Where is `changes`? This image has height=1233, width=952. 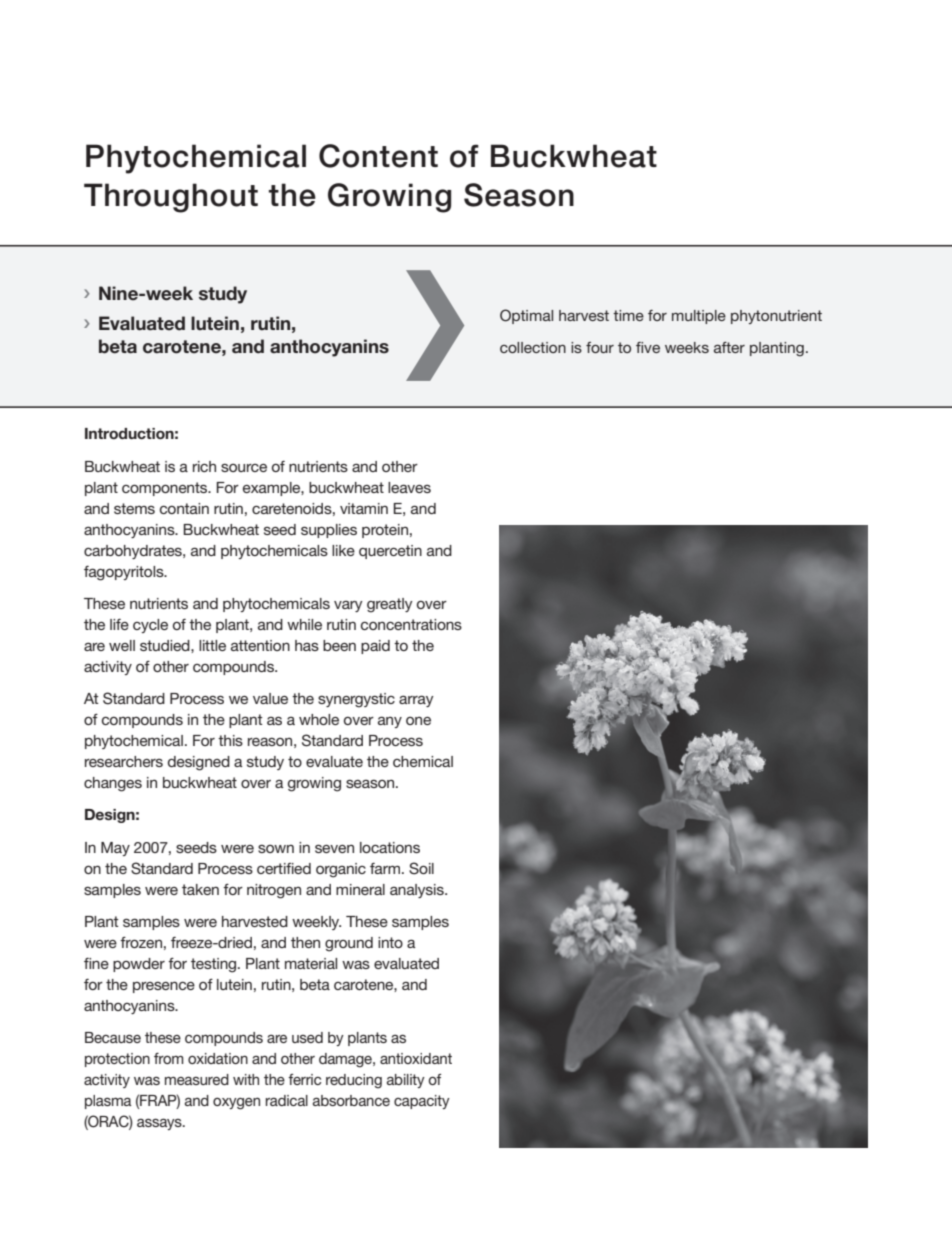 changes is located at coordinates (113, 784).
